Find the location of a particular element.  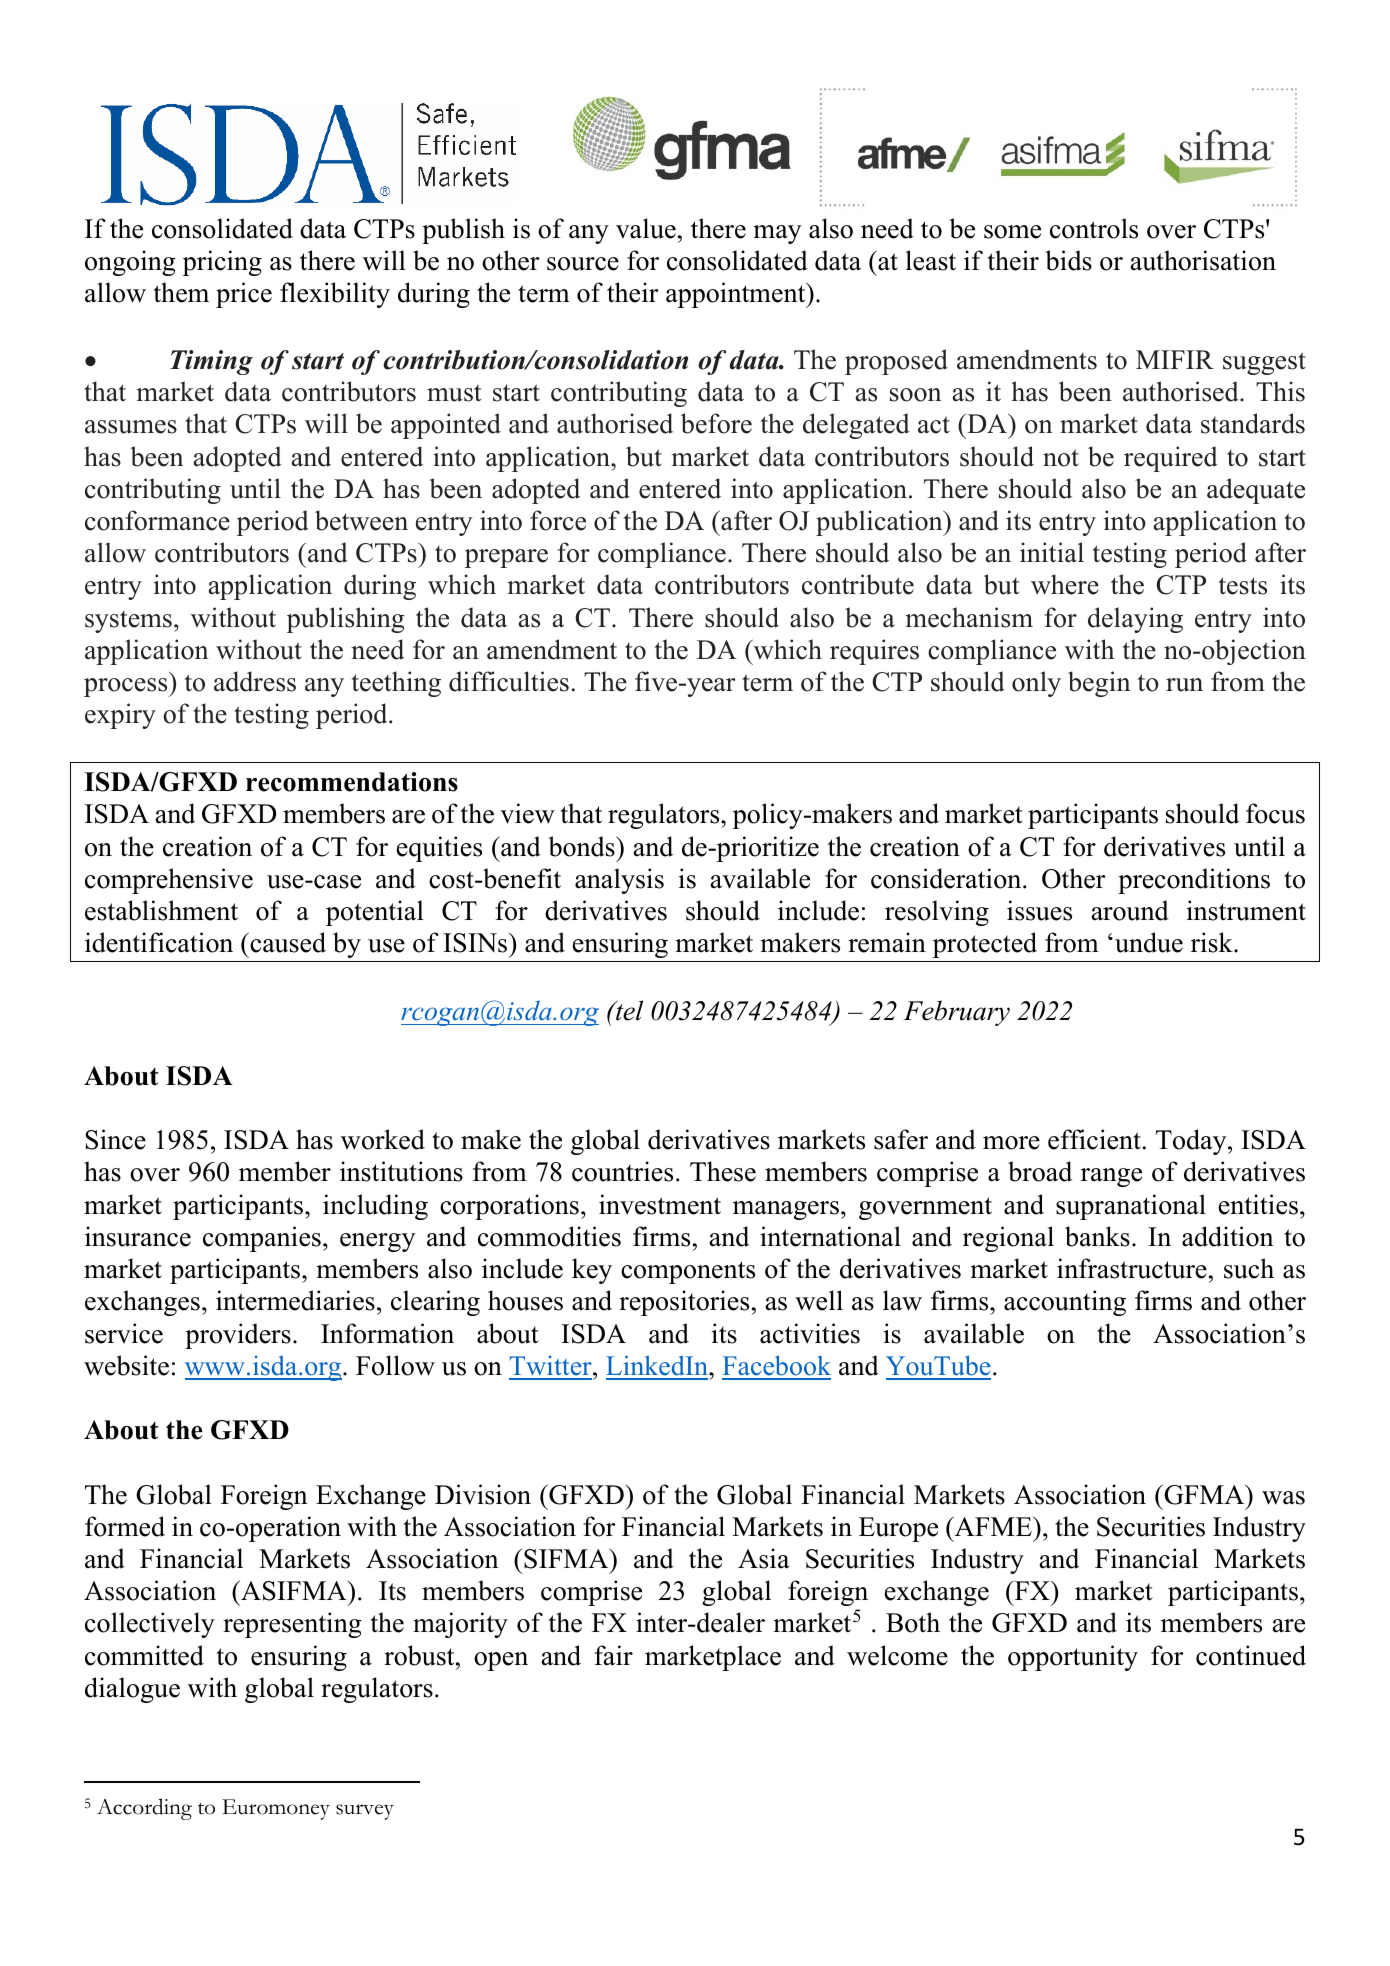

companies is located at coordinates (262, 1239).
